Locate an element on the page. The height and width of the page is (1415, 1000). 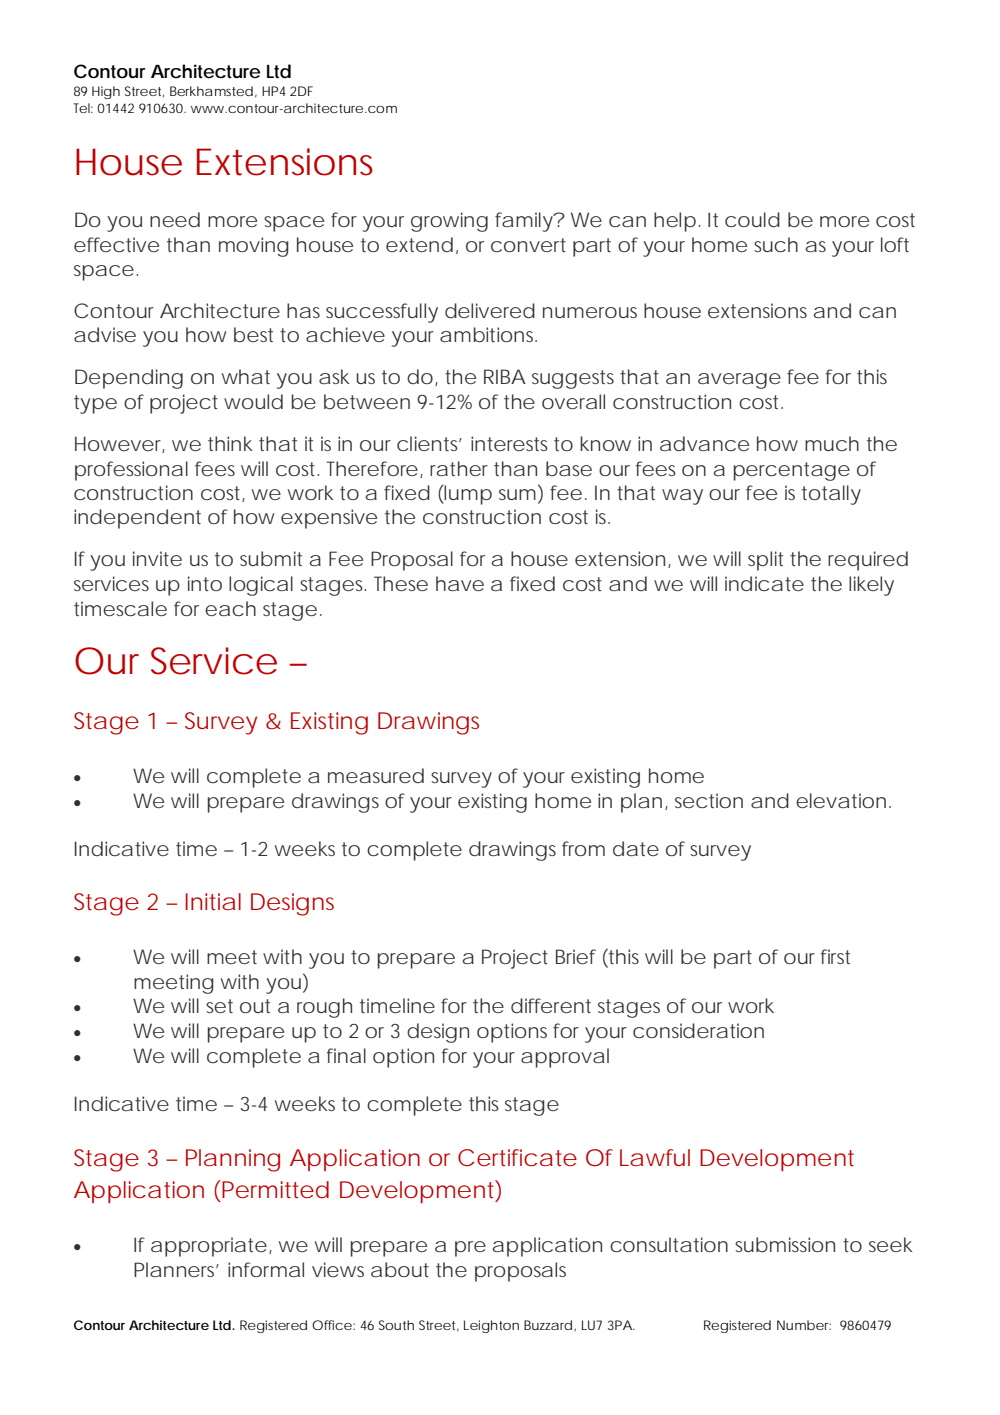
first is located at coordinates (835, 956).
